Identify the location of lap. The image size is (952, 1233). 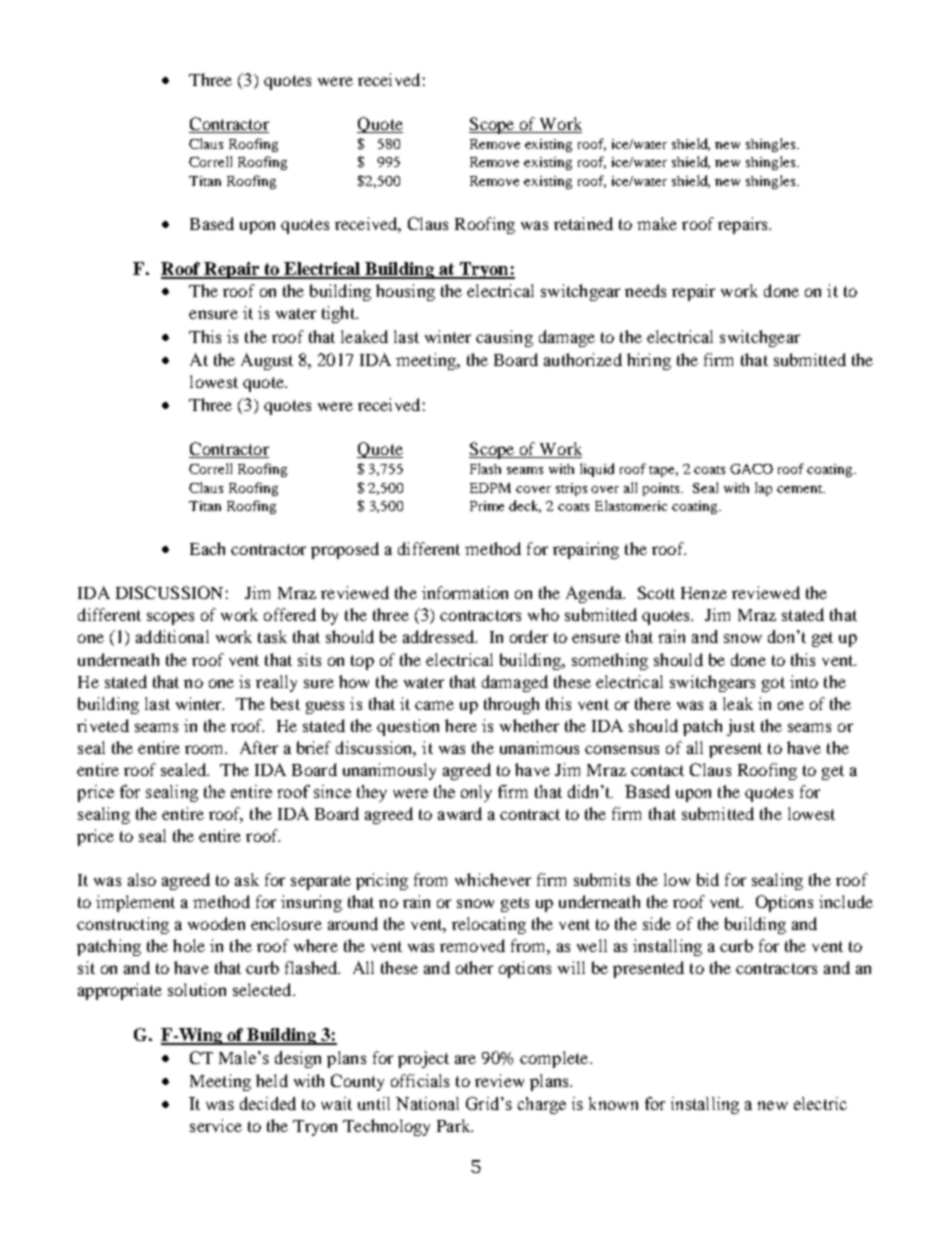
(763, 489).
